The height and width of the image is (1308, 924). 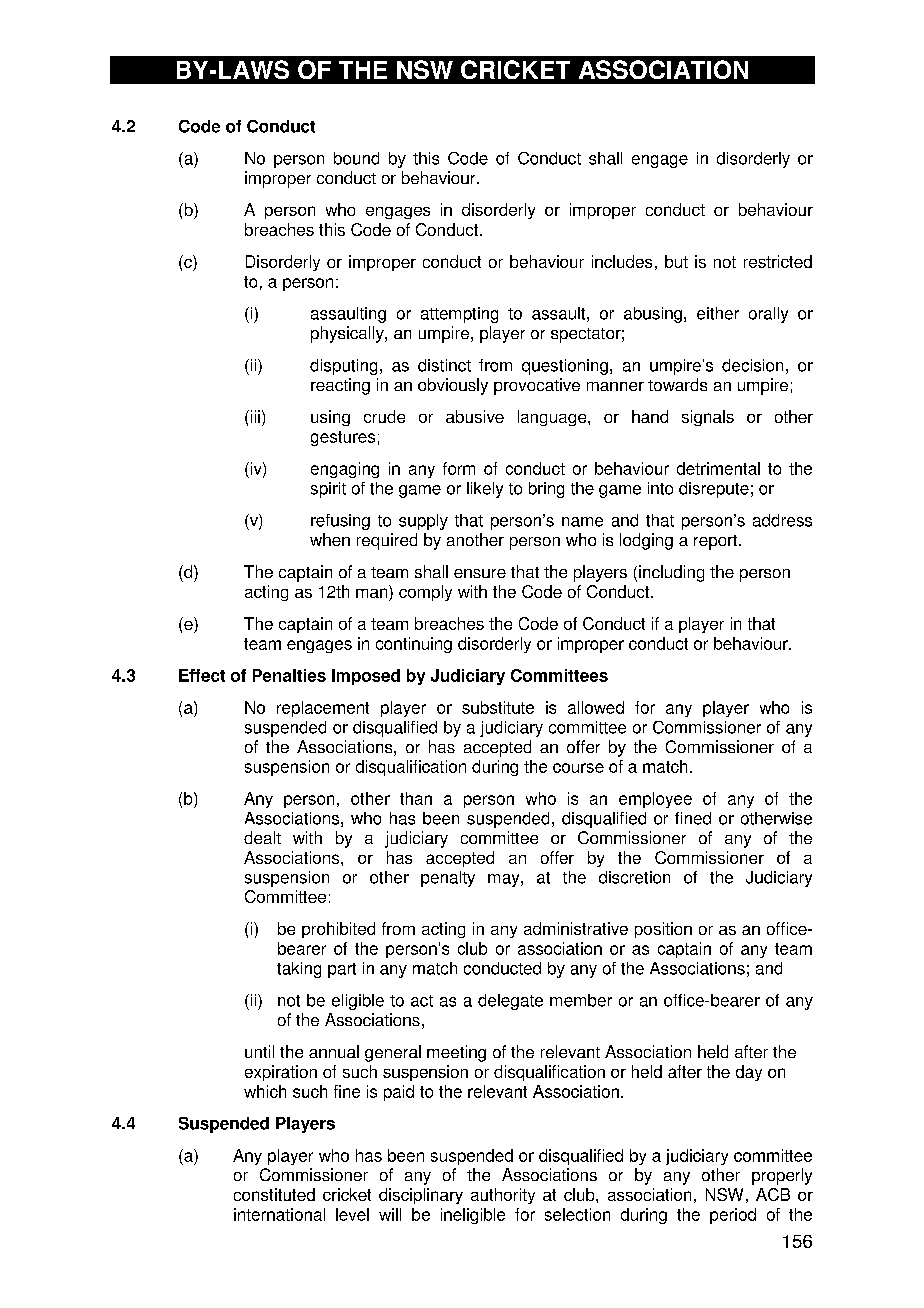 I want to click on period, so click(x=733, y=1216).
